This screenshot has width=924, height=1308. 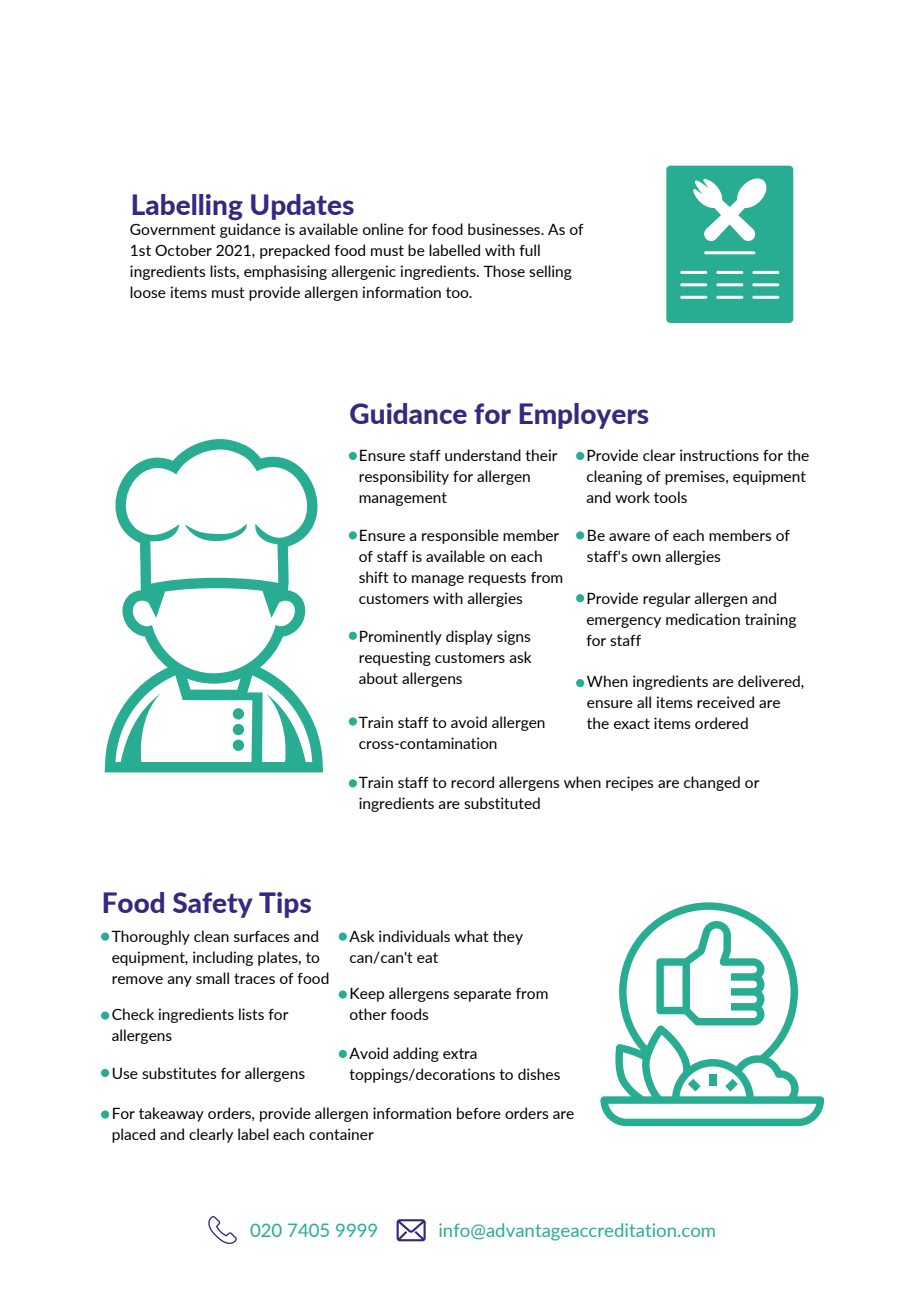 I want to click on takeaway, so click(x=171, y=1114).
